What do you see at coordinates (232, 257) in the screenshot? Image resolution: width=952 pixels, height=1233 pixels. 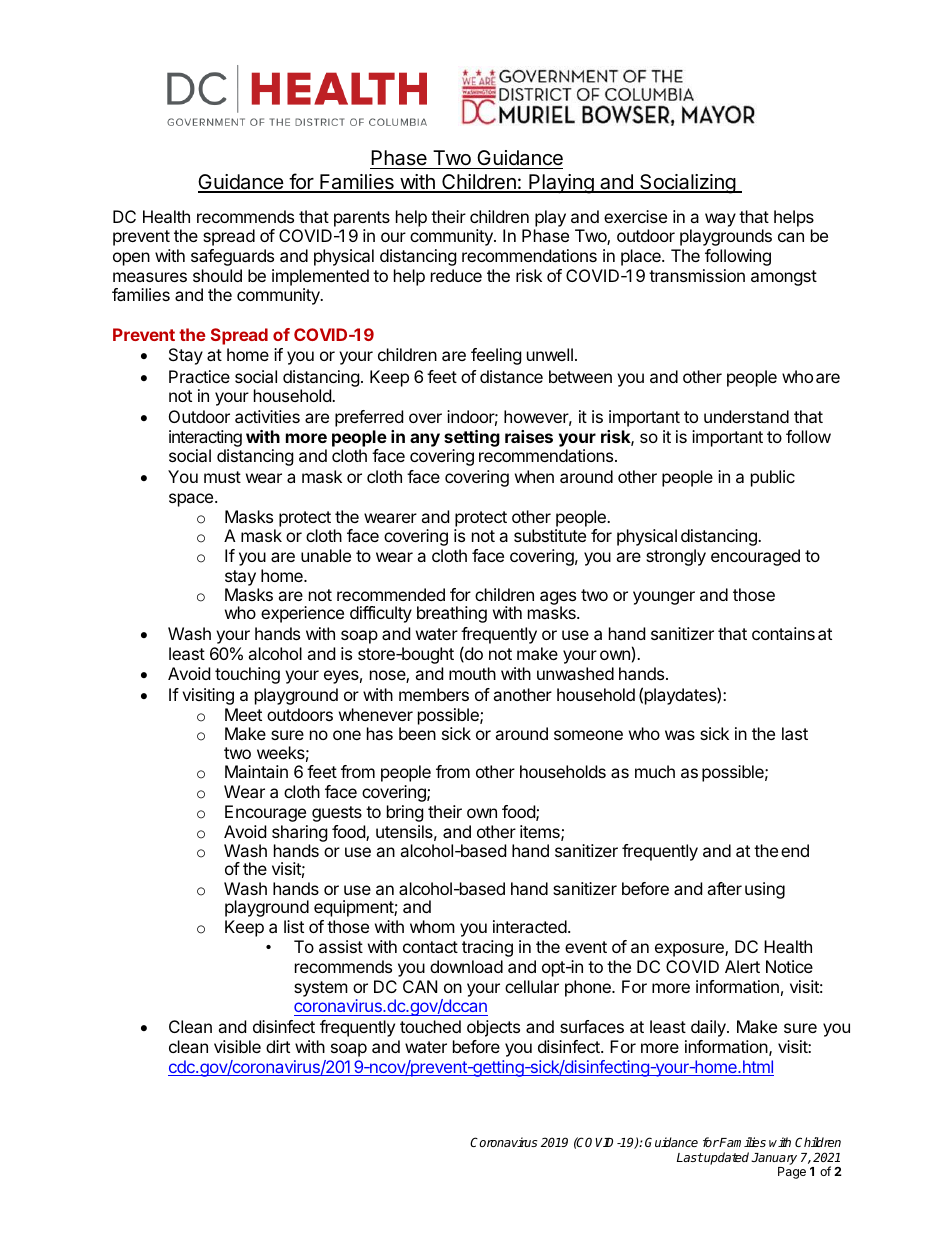 I see `safeguards` at bounding box center [232, 257].
